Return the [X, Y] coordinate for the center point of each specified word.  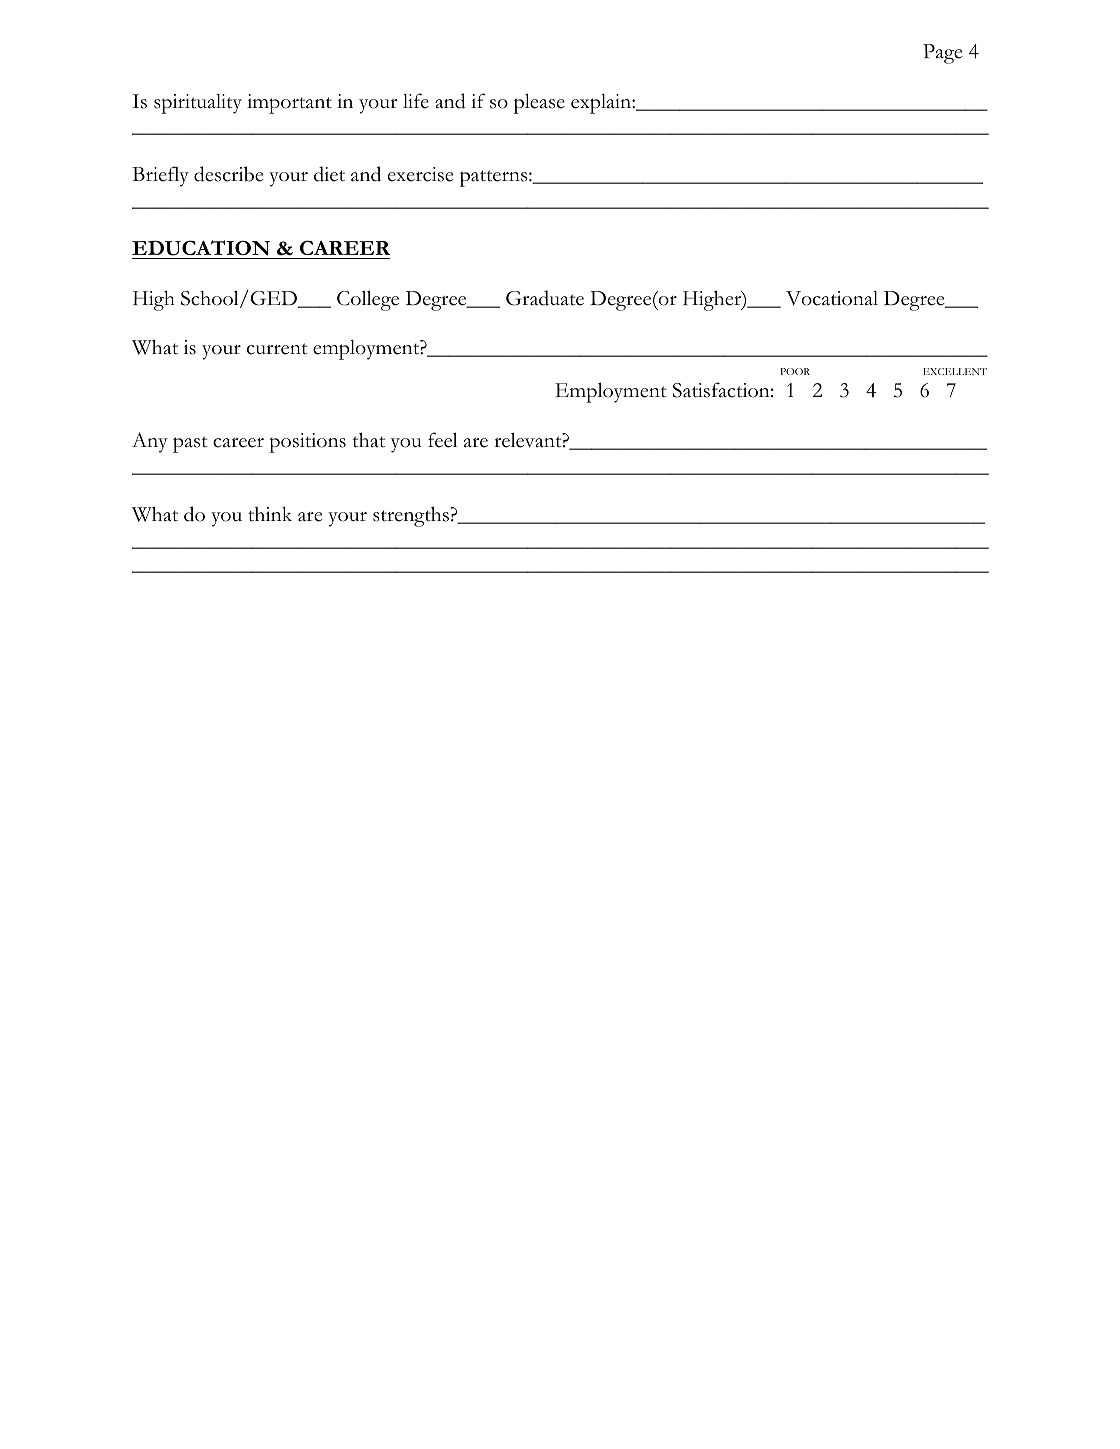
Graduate [545, 298]
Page [943, 54]
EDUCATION [202, 249]
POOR [795, 371]
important [289, 104]
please [539, 103]
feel [442, 440]
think [270, 514]
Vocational [832, 298]
